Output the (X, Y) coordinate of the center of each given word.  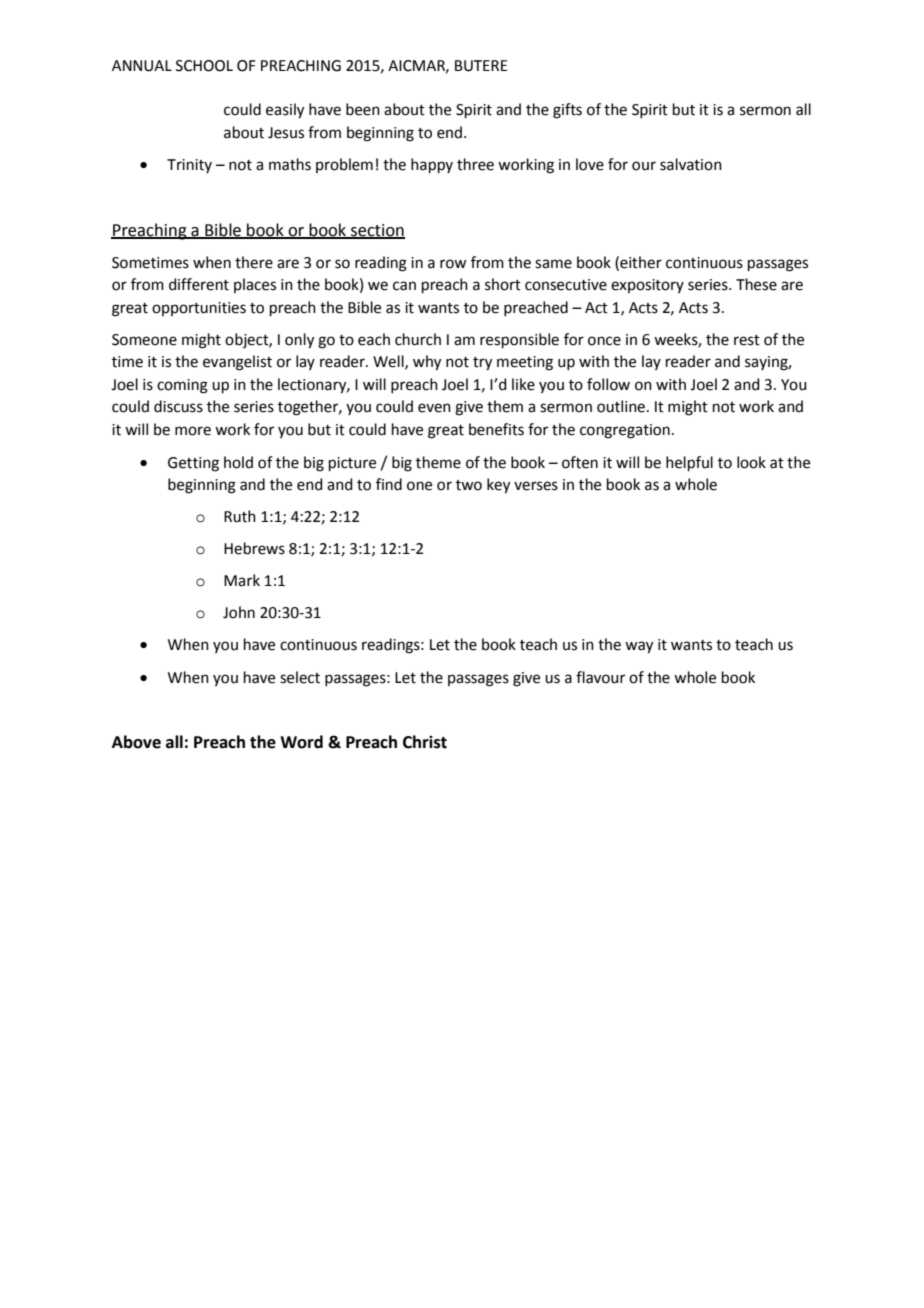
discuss (178, 406)
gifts (567, 111)
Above (136, 742)
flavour (600, 677)
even (434, 408)
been (363, 109)
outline (621, 406)
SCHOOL (204, 66)
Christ (425, 742)
